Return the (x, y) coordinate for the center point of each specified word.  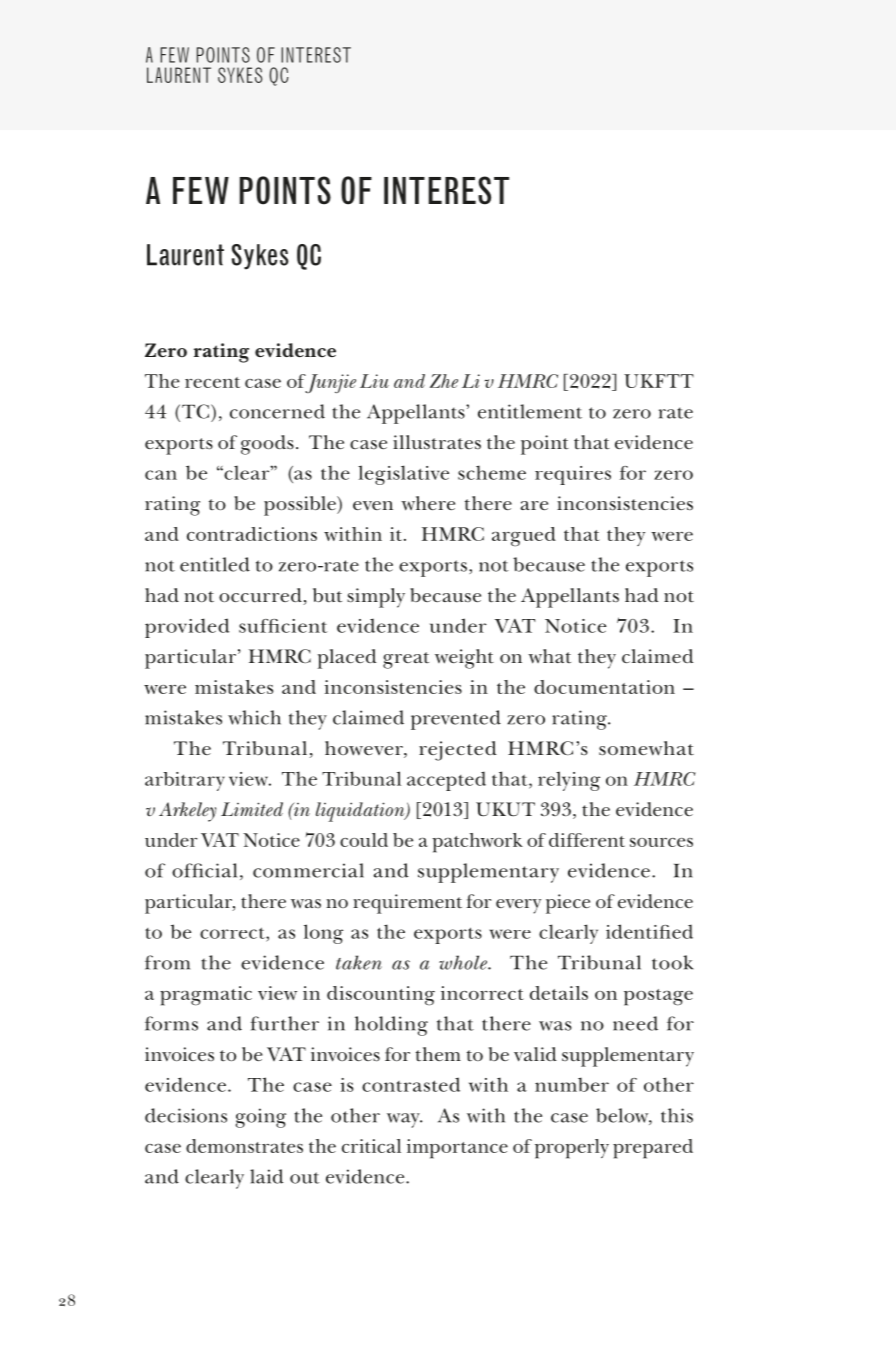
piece (568, 904)
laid (266, 1176)
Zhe (444, 381)
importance (457, 1149)
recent (212, 382)
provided (187, 628)
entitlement (530, 411)
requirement (407, 904)
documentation (604, 687)
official (204, 870)
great (406, 660)
